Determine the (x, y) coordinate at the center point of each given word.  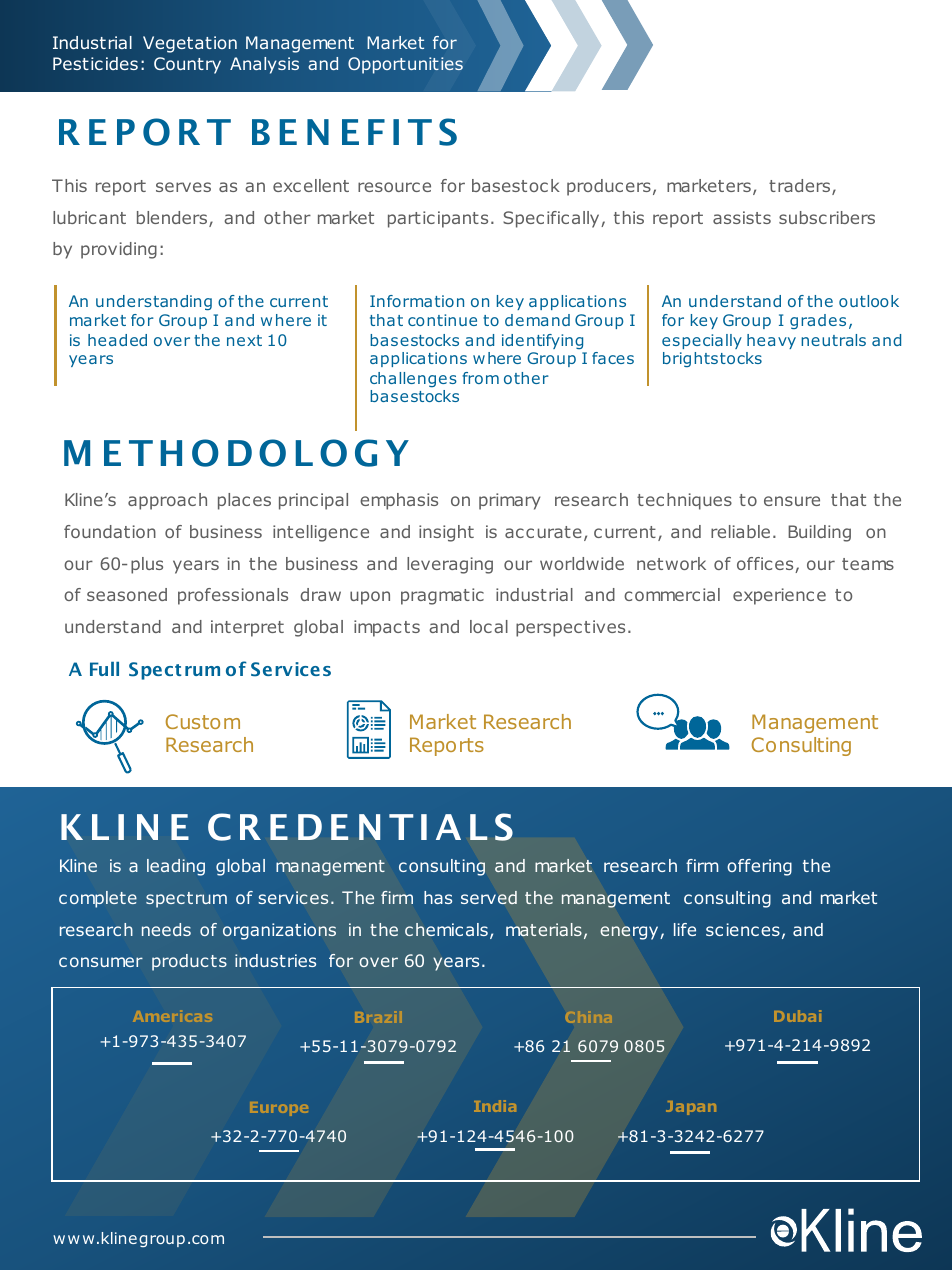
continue (442, 320)
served (489, 897)
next (244, 340)
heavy (771, 341)
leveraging (450, 565)
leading (176, 867)
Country (187, 65)
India (495, 1106)
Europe (279, 1109)
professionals (233, 596)
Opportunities (405, 65)
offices (766, 565)
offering (759, 867)
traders (801, 187)
